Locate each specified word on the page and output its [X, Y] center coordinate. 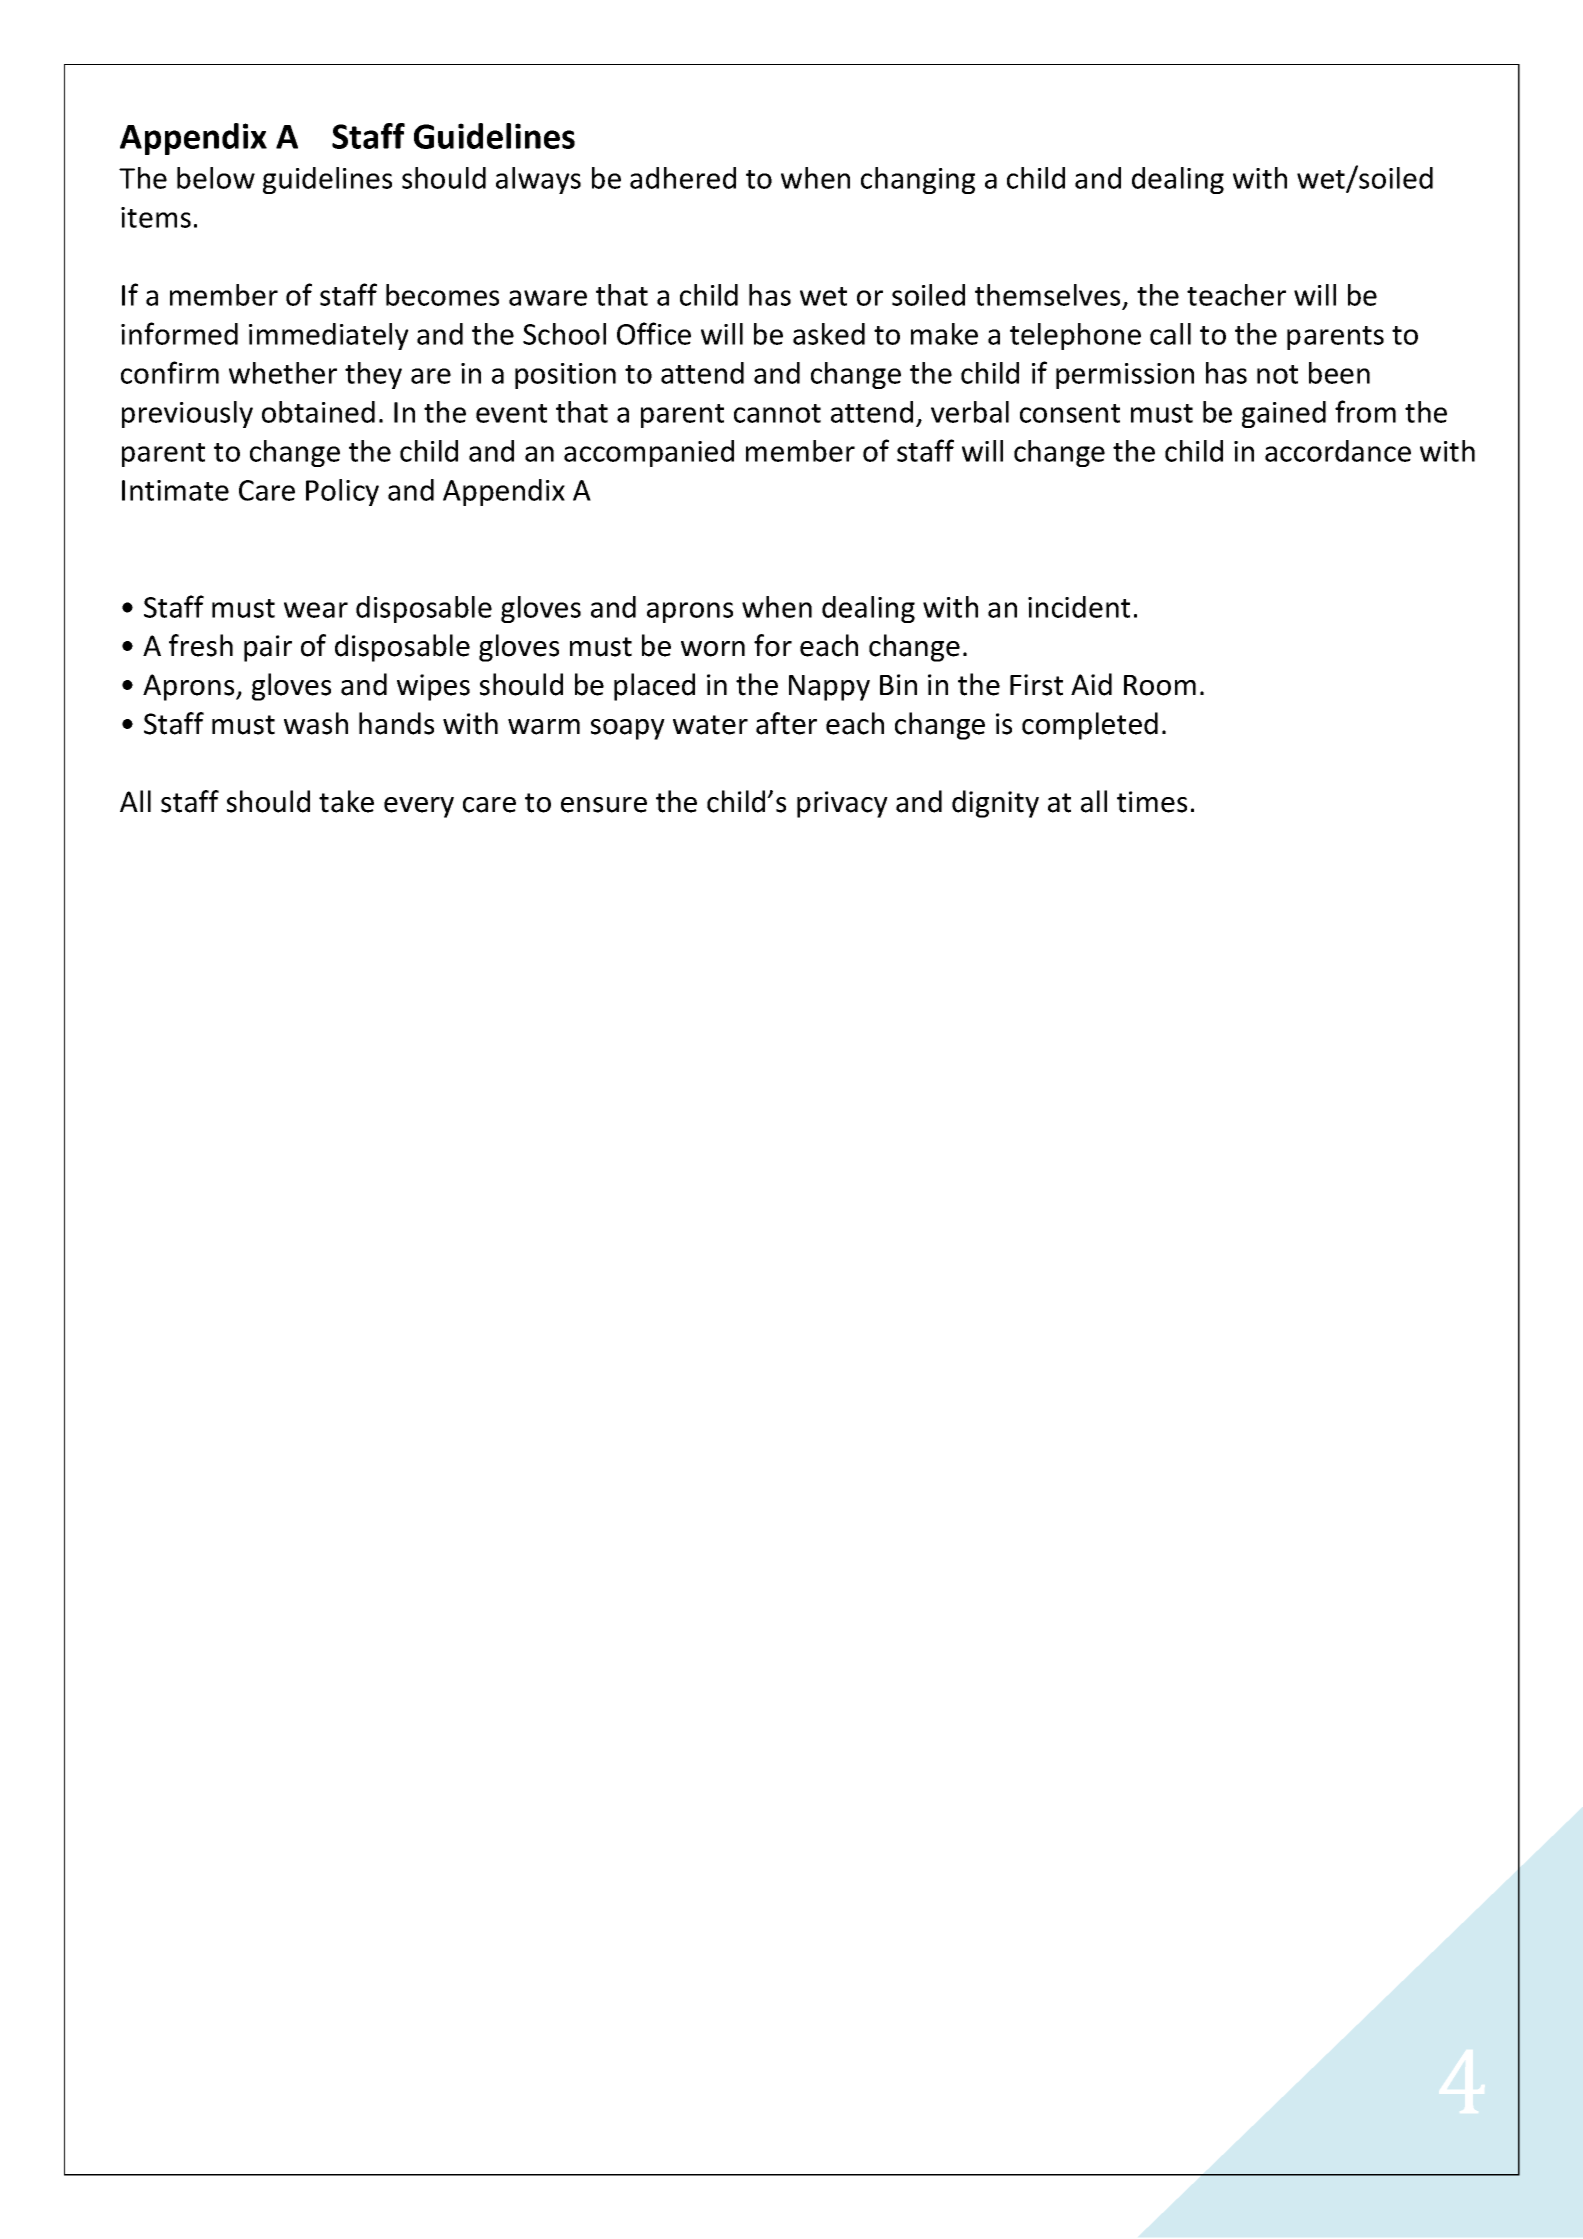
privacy [842, 804]
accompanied [649, 453]
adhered [683, 178]
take [346, 801]
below [216, 178]
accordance [1338, 451]
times [1152, 802]
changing [918, 180]
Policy [342, 492]
